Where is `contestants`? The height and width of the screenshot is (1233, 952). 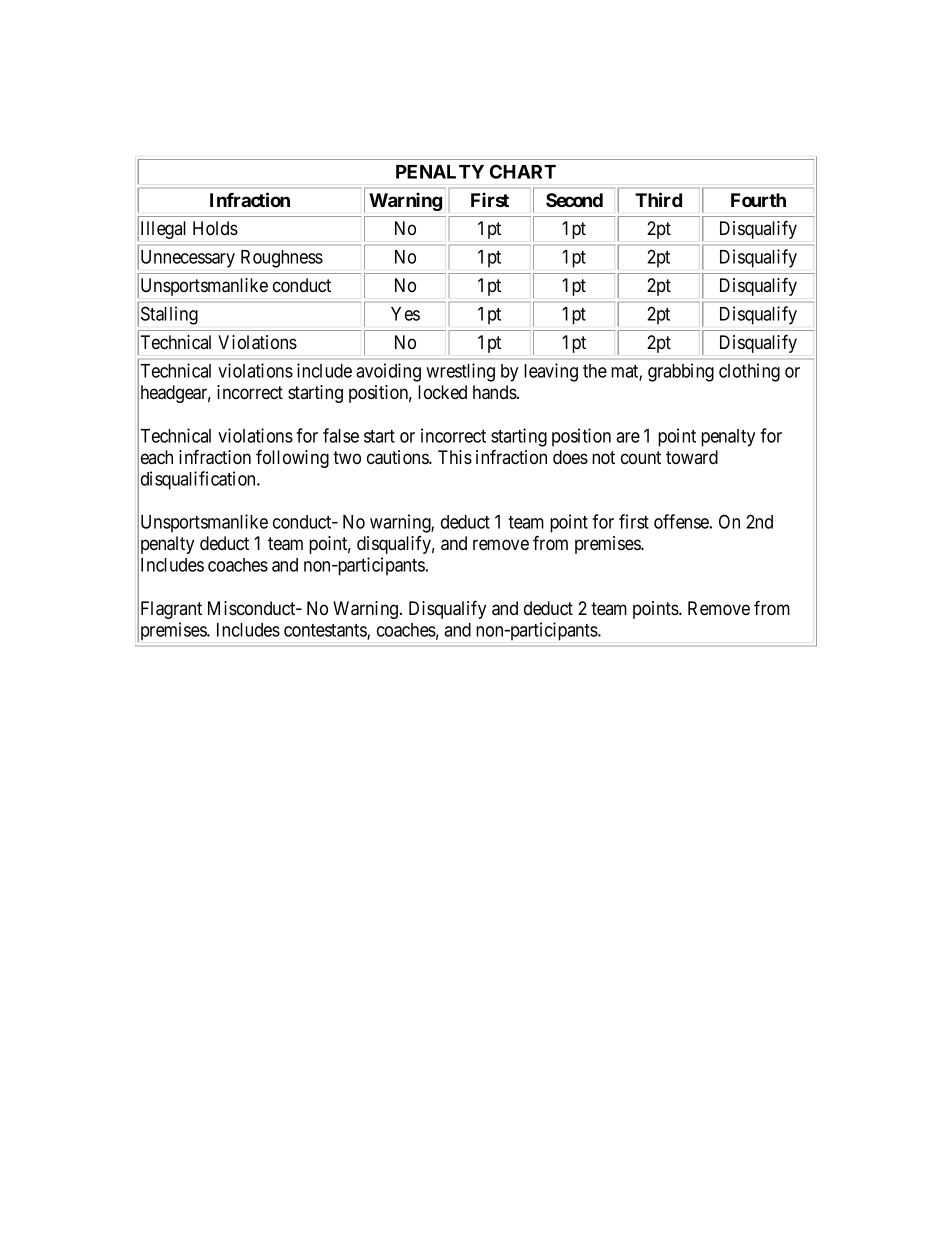
contestants is located at coordinates (326, 631).
